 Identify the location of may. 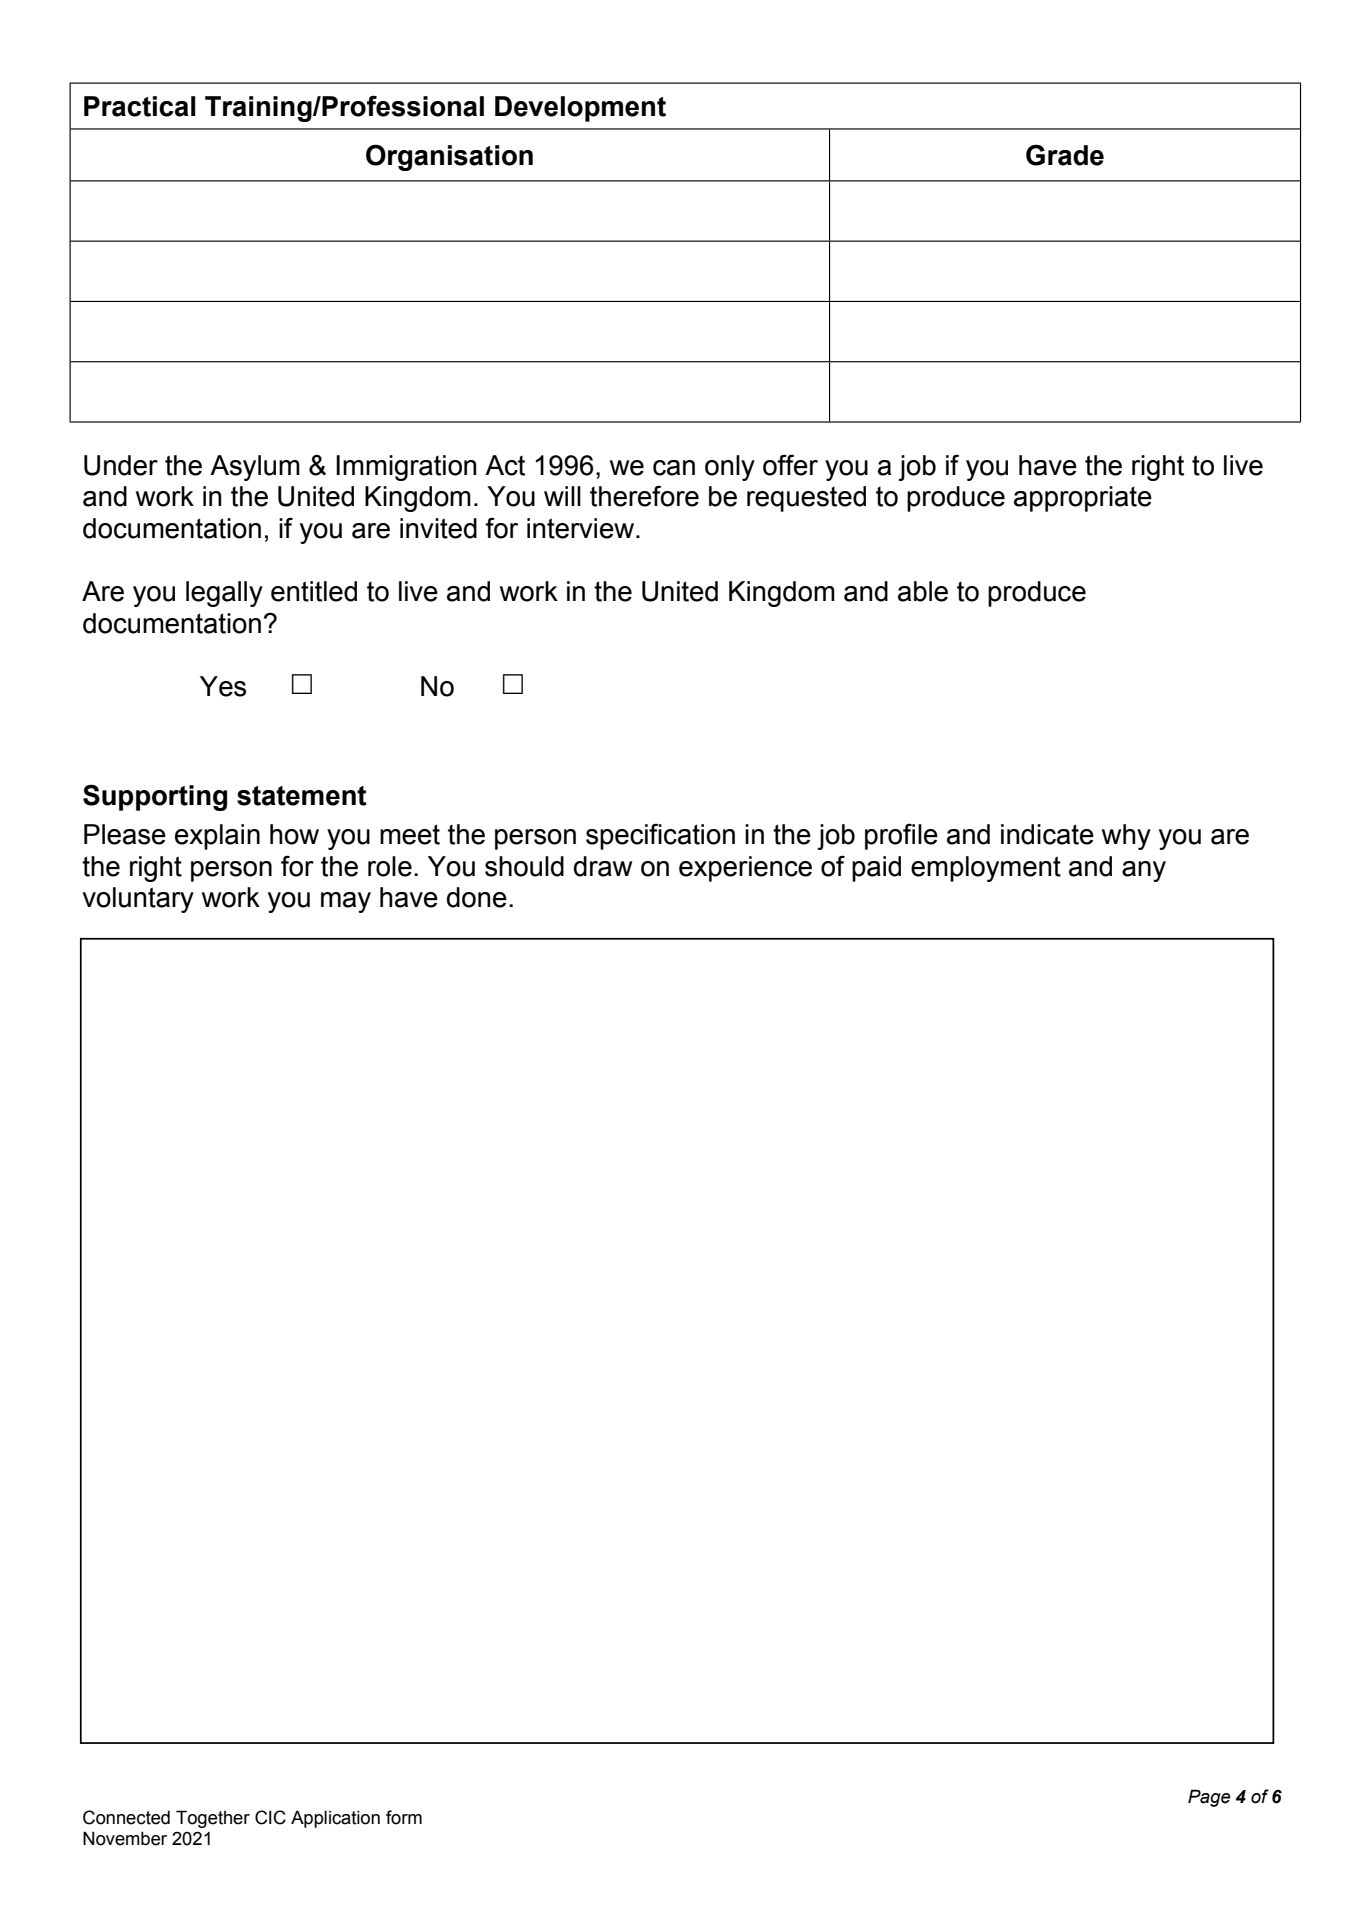
(346, 902).
